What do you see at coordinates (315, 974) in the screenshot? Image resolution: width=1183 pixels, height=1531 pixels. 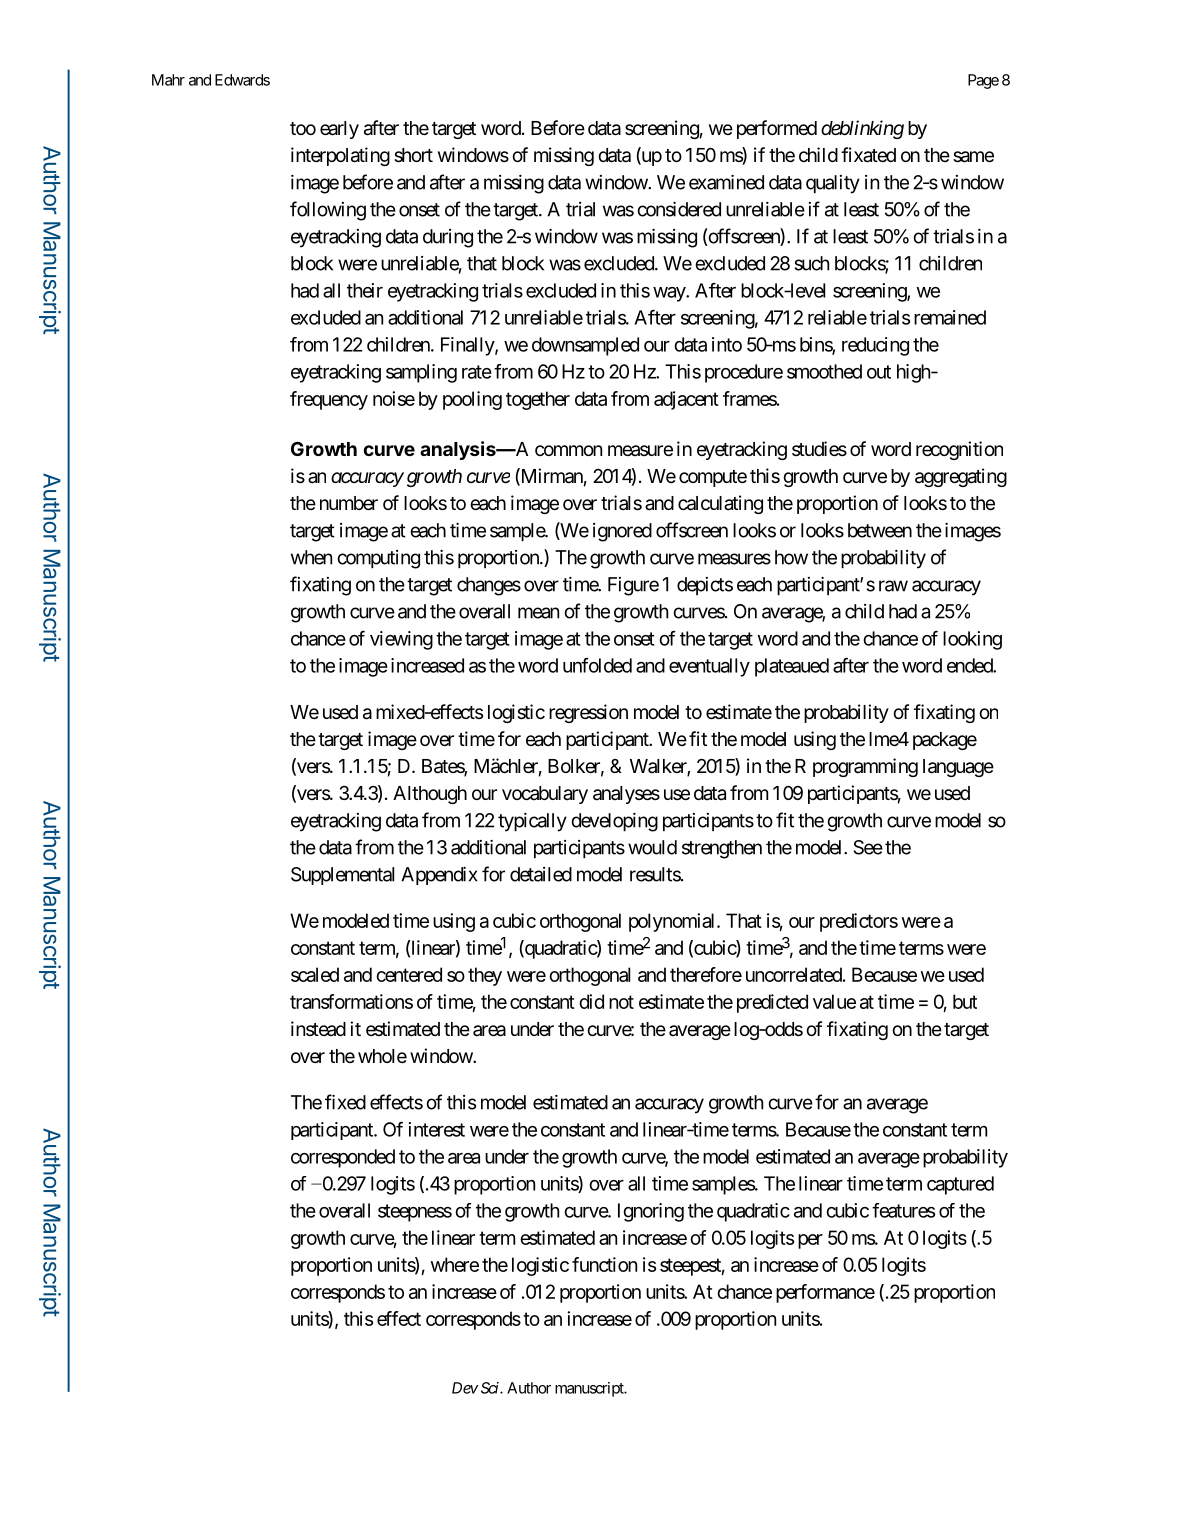 I see `scaled` at bounding box center [315, 974].
